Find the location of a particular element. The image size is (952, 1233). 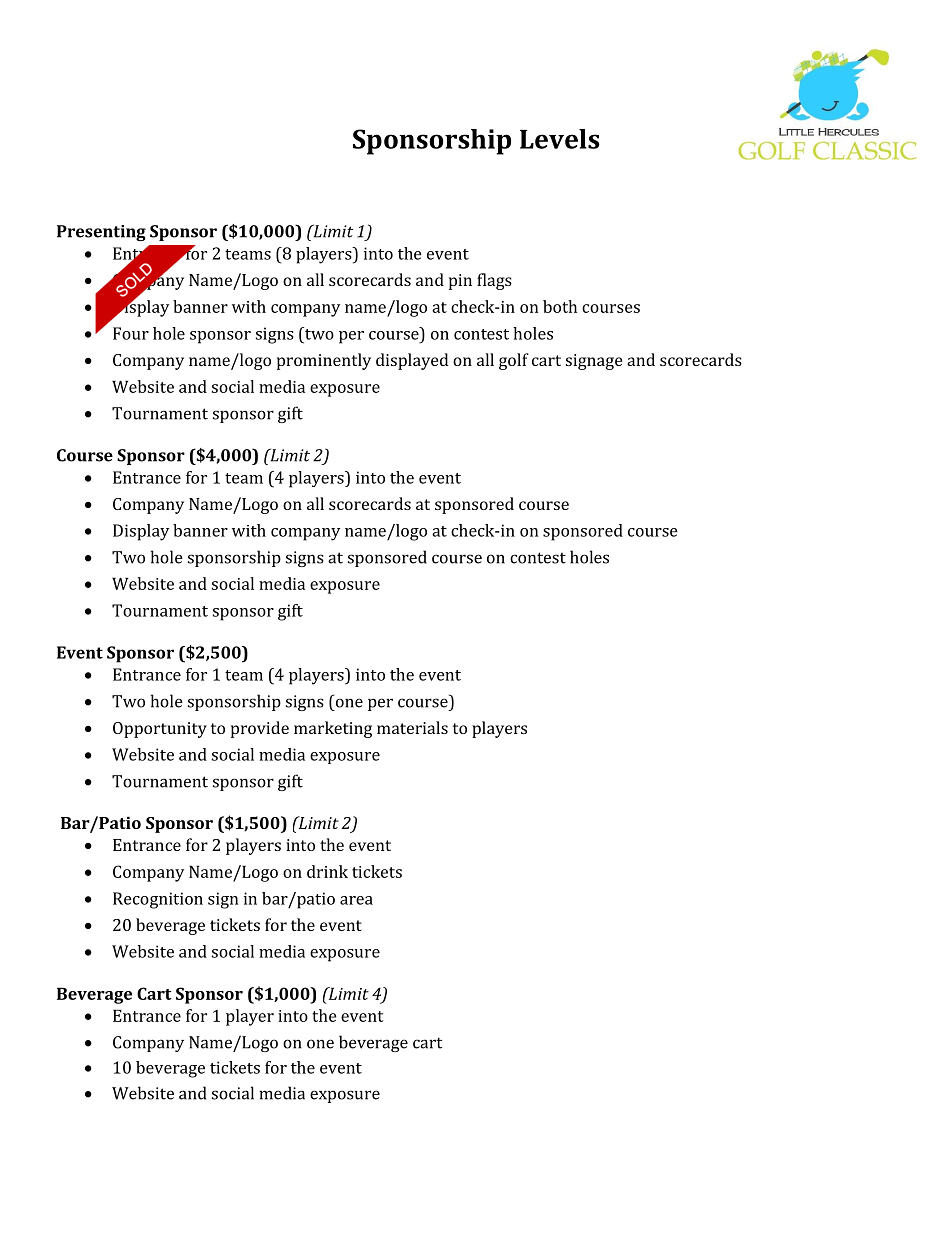

prominently is located at coordinates (324, 361).
